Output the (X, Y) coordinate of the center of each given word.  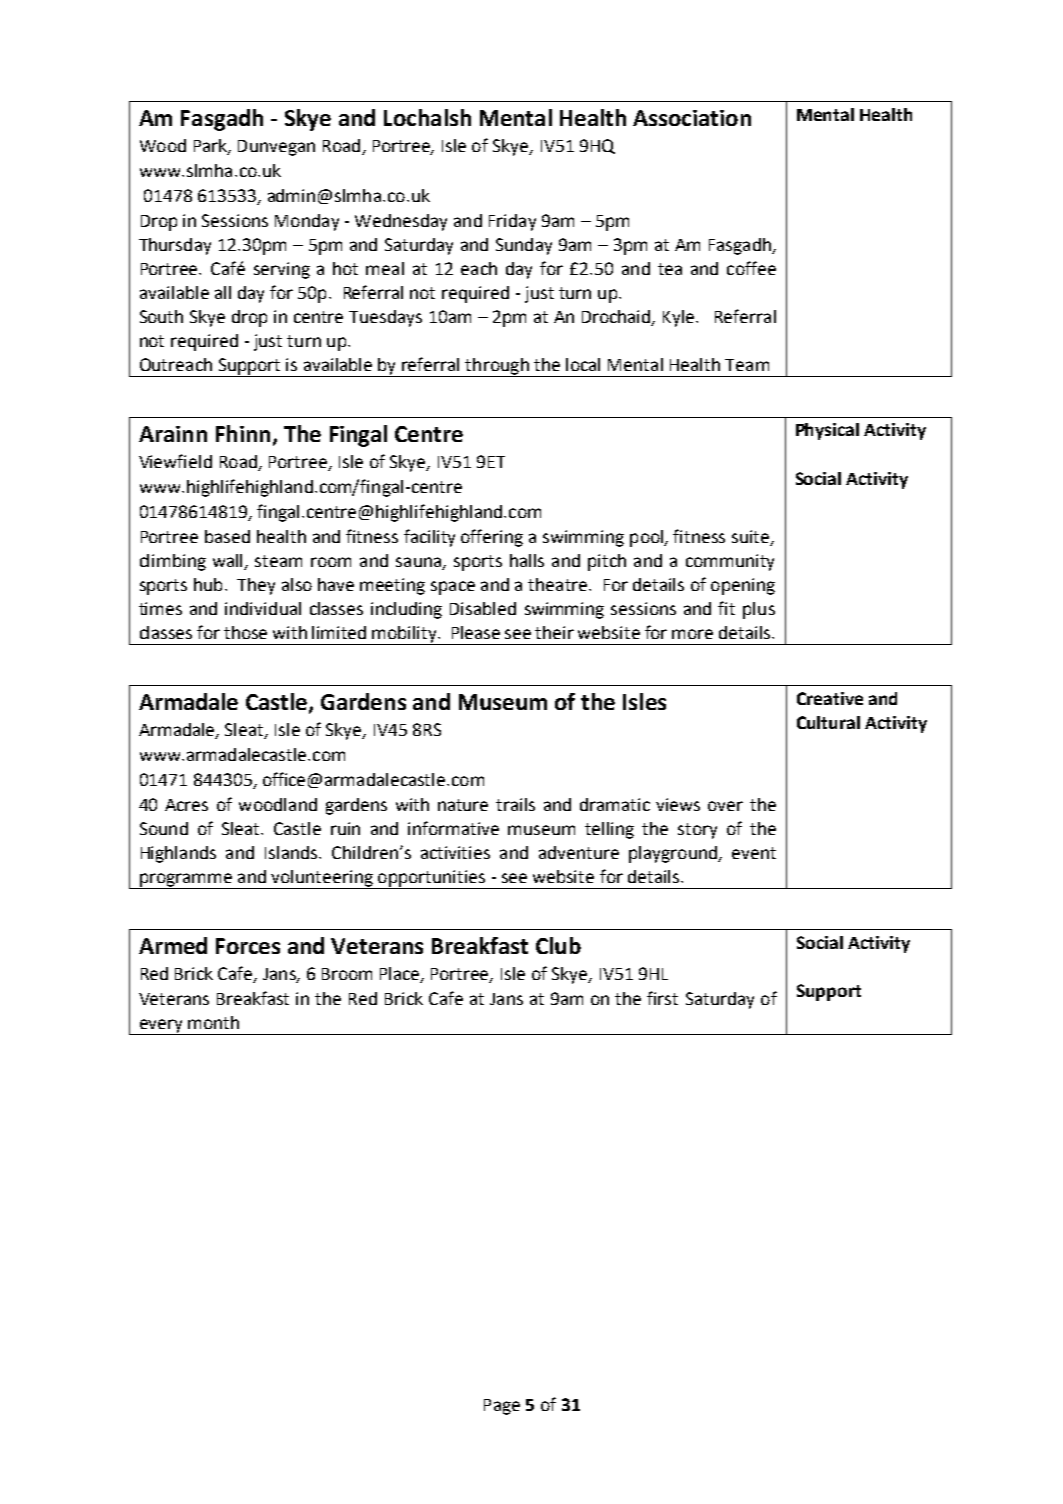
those (245, 632)
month (213, 1022)
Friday (512, 222)
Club (558, 945)
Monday (307, 222)
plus (759, 610)
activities (455, 852)
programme (186, 881)
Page (502, 1407)
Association (692, 118)
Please (476, 632)
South (161, 316)
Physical (827, 431)
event (754, 853)
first (662, 998)
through (497, 367)
